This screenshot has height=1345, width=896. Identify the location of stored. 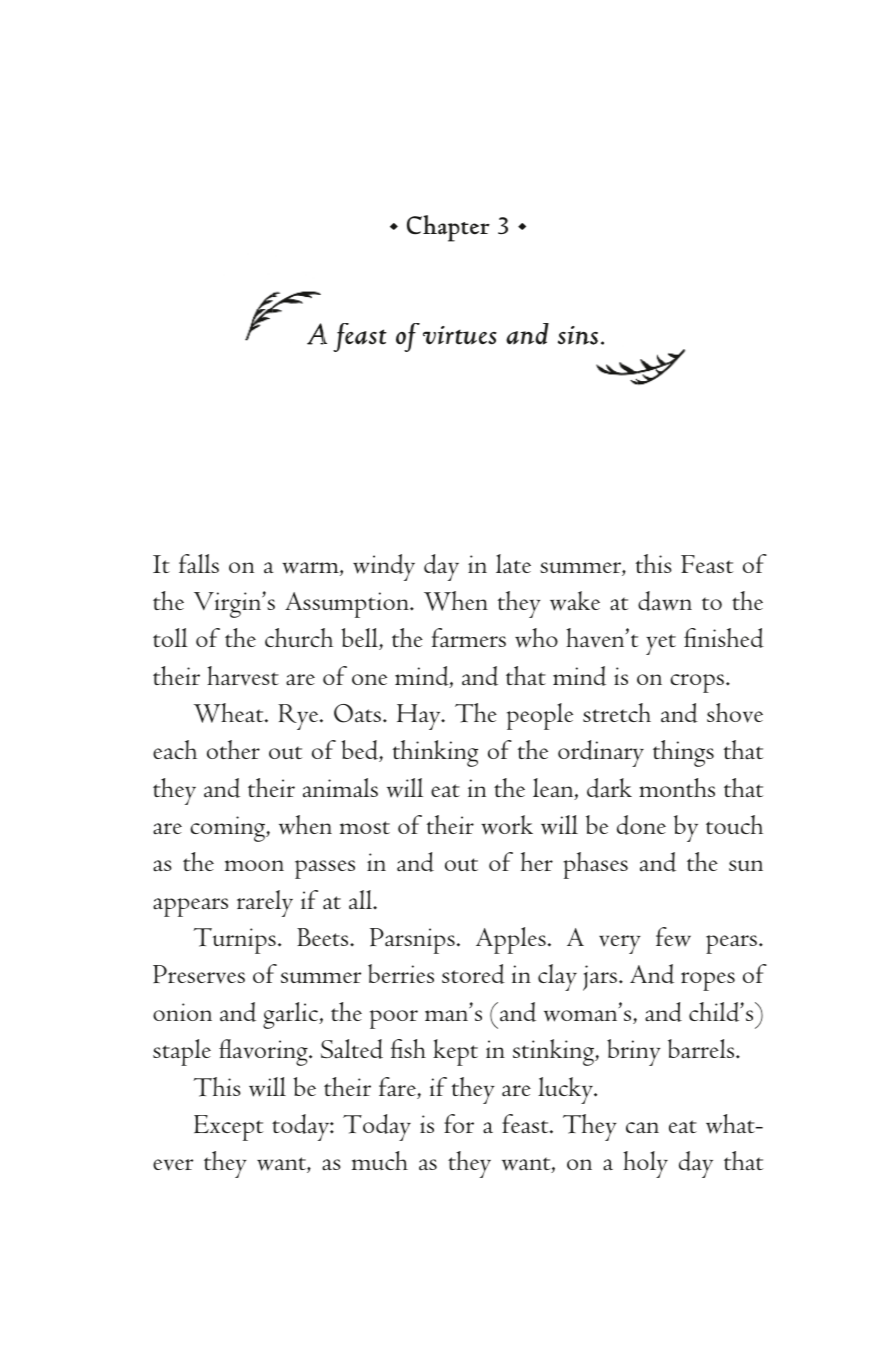
(473, 974).
